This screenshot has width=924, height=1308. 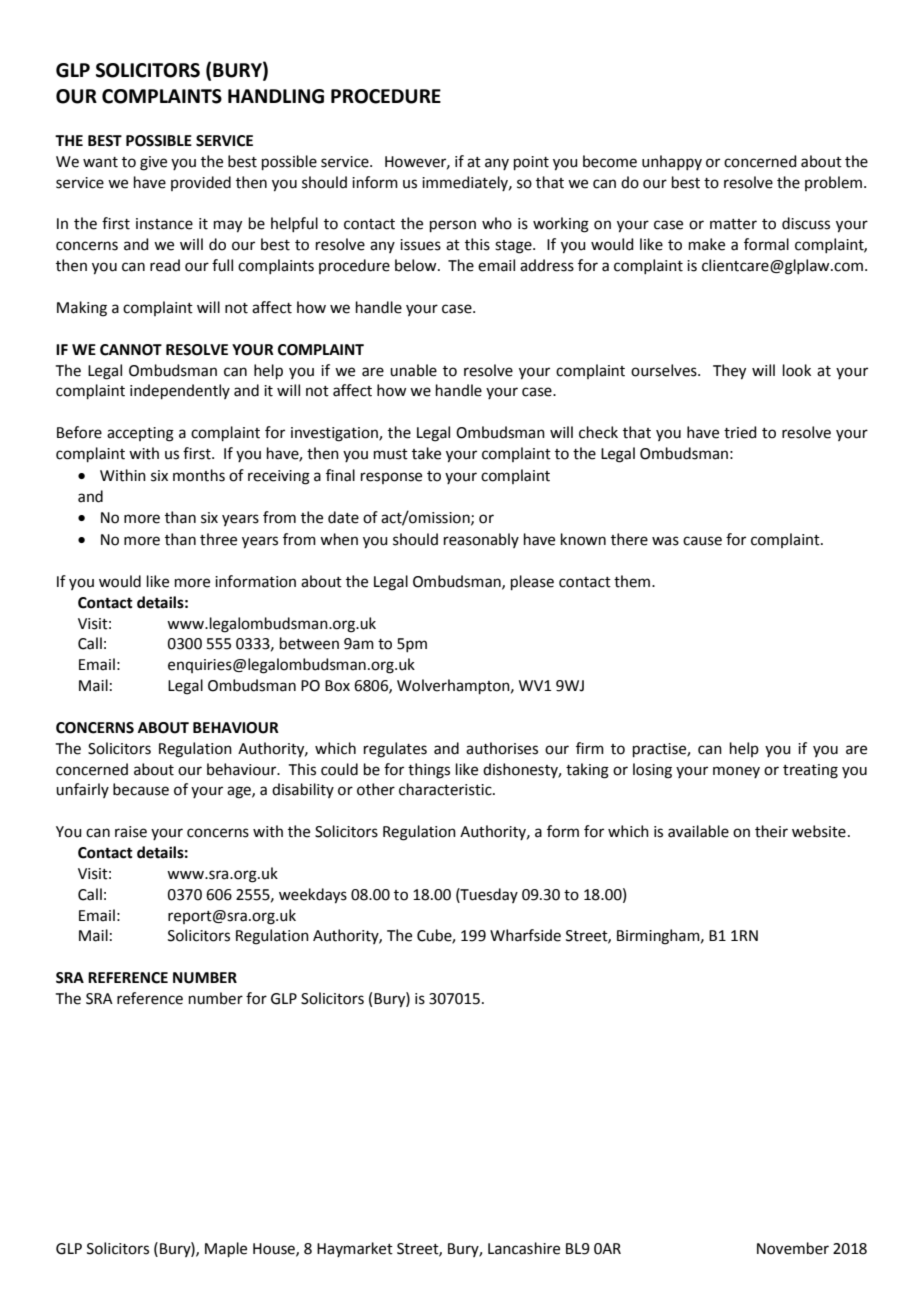 I want to click on three, so click(x=218, y=539).
